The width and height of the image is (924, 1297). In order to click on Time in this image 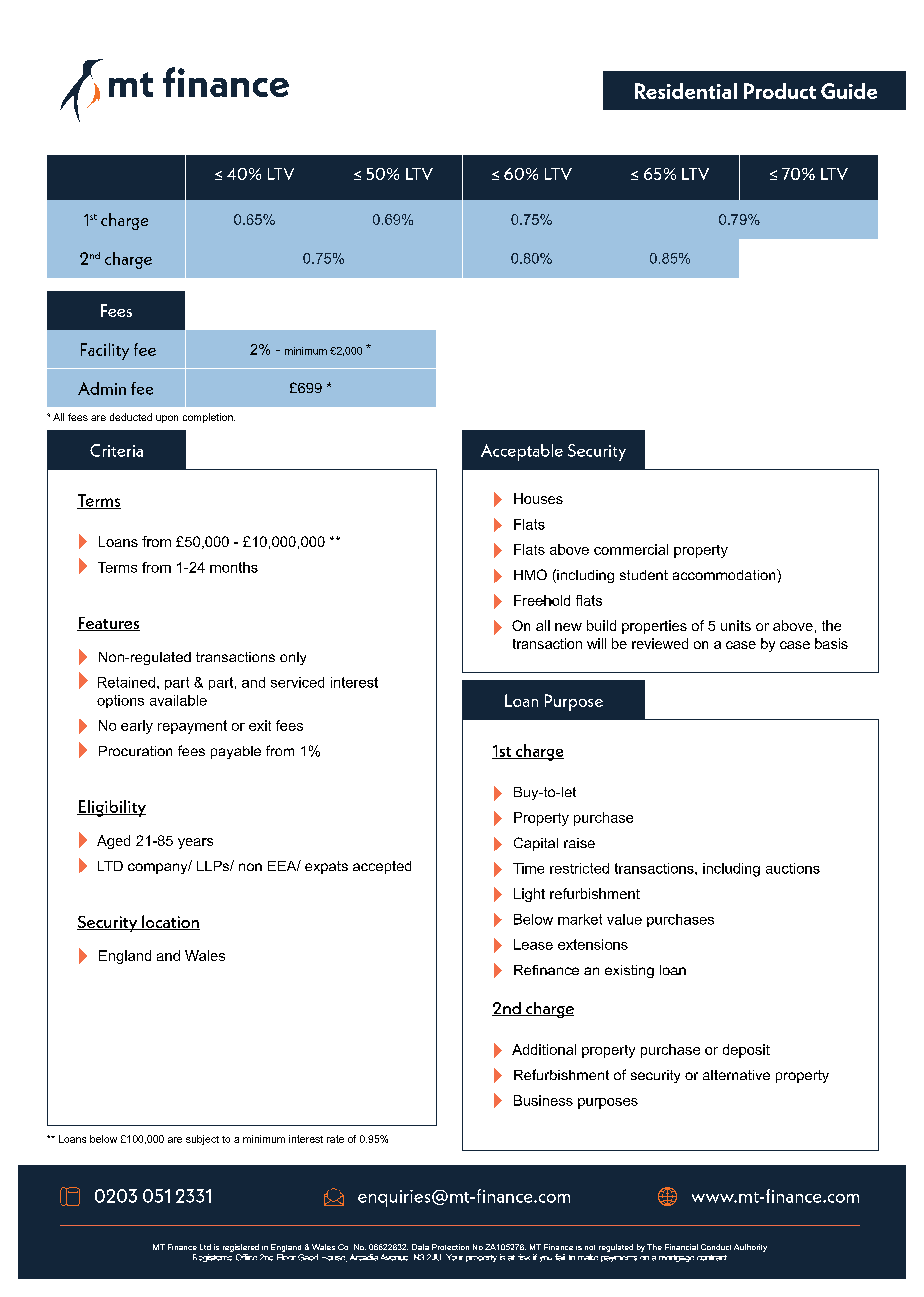, I will do `click(528, 868)`.
